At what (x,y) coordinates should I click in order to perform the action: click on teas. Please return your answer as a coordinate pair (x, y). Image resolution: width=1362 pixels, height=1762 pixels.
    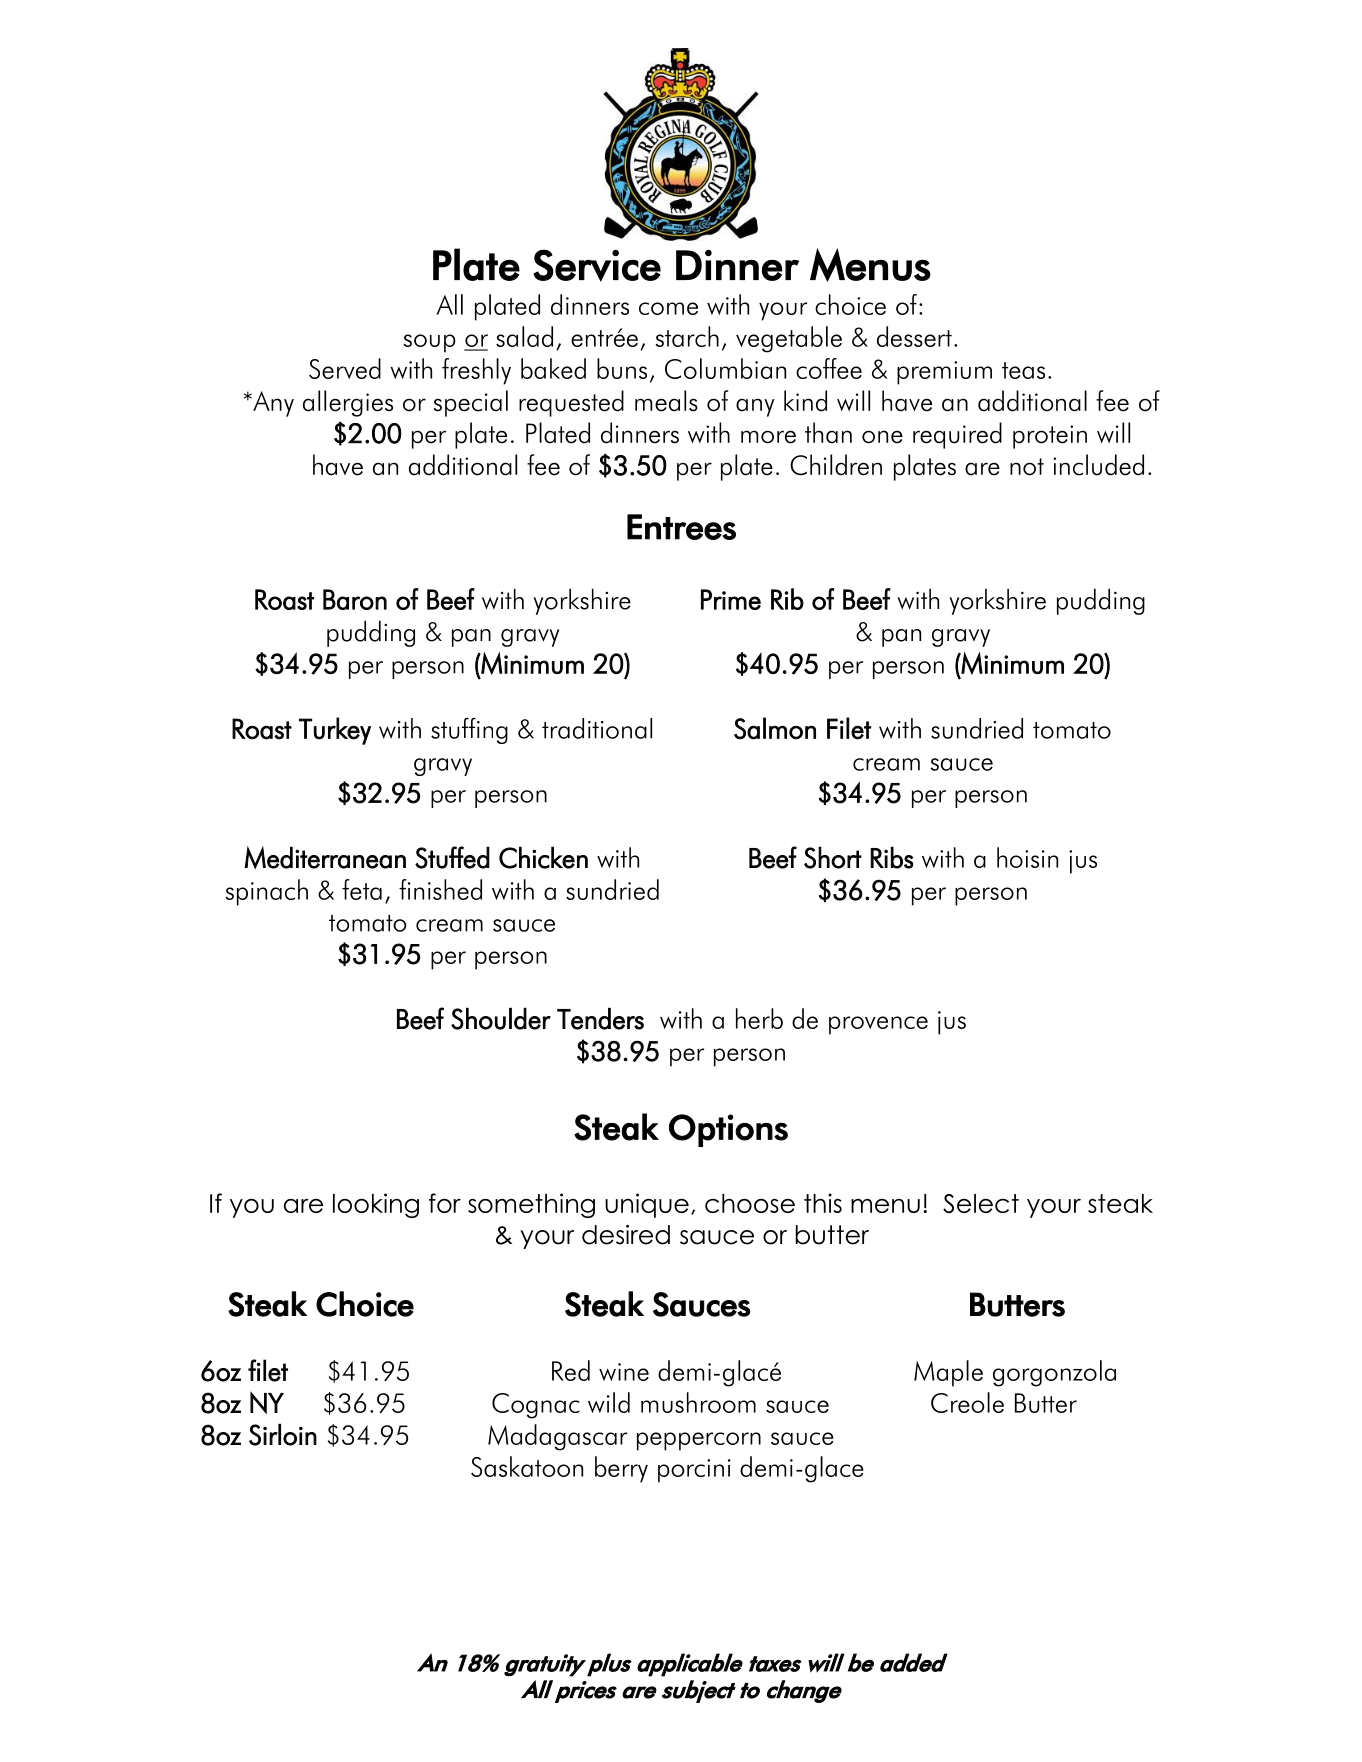
    Looking at the image, I should click on (1023, 370).
